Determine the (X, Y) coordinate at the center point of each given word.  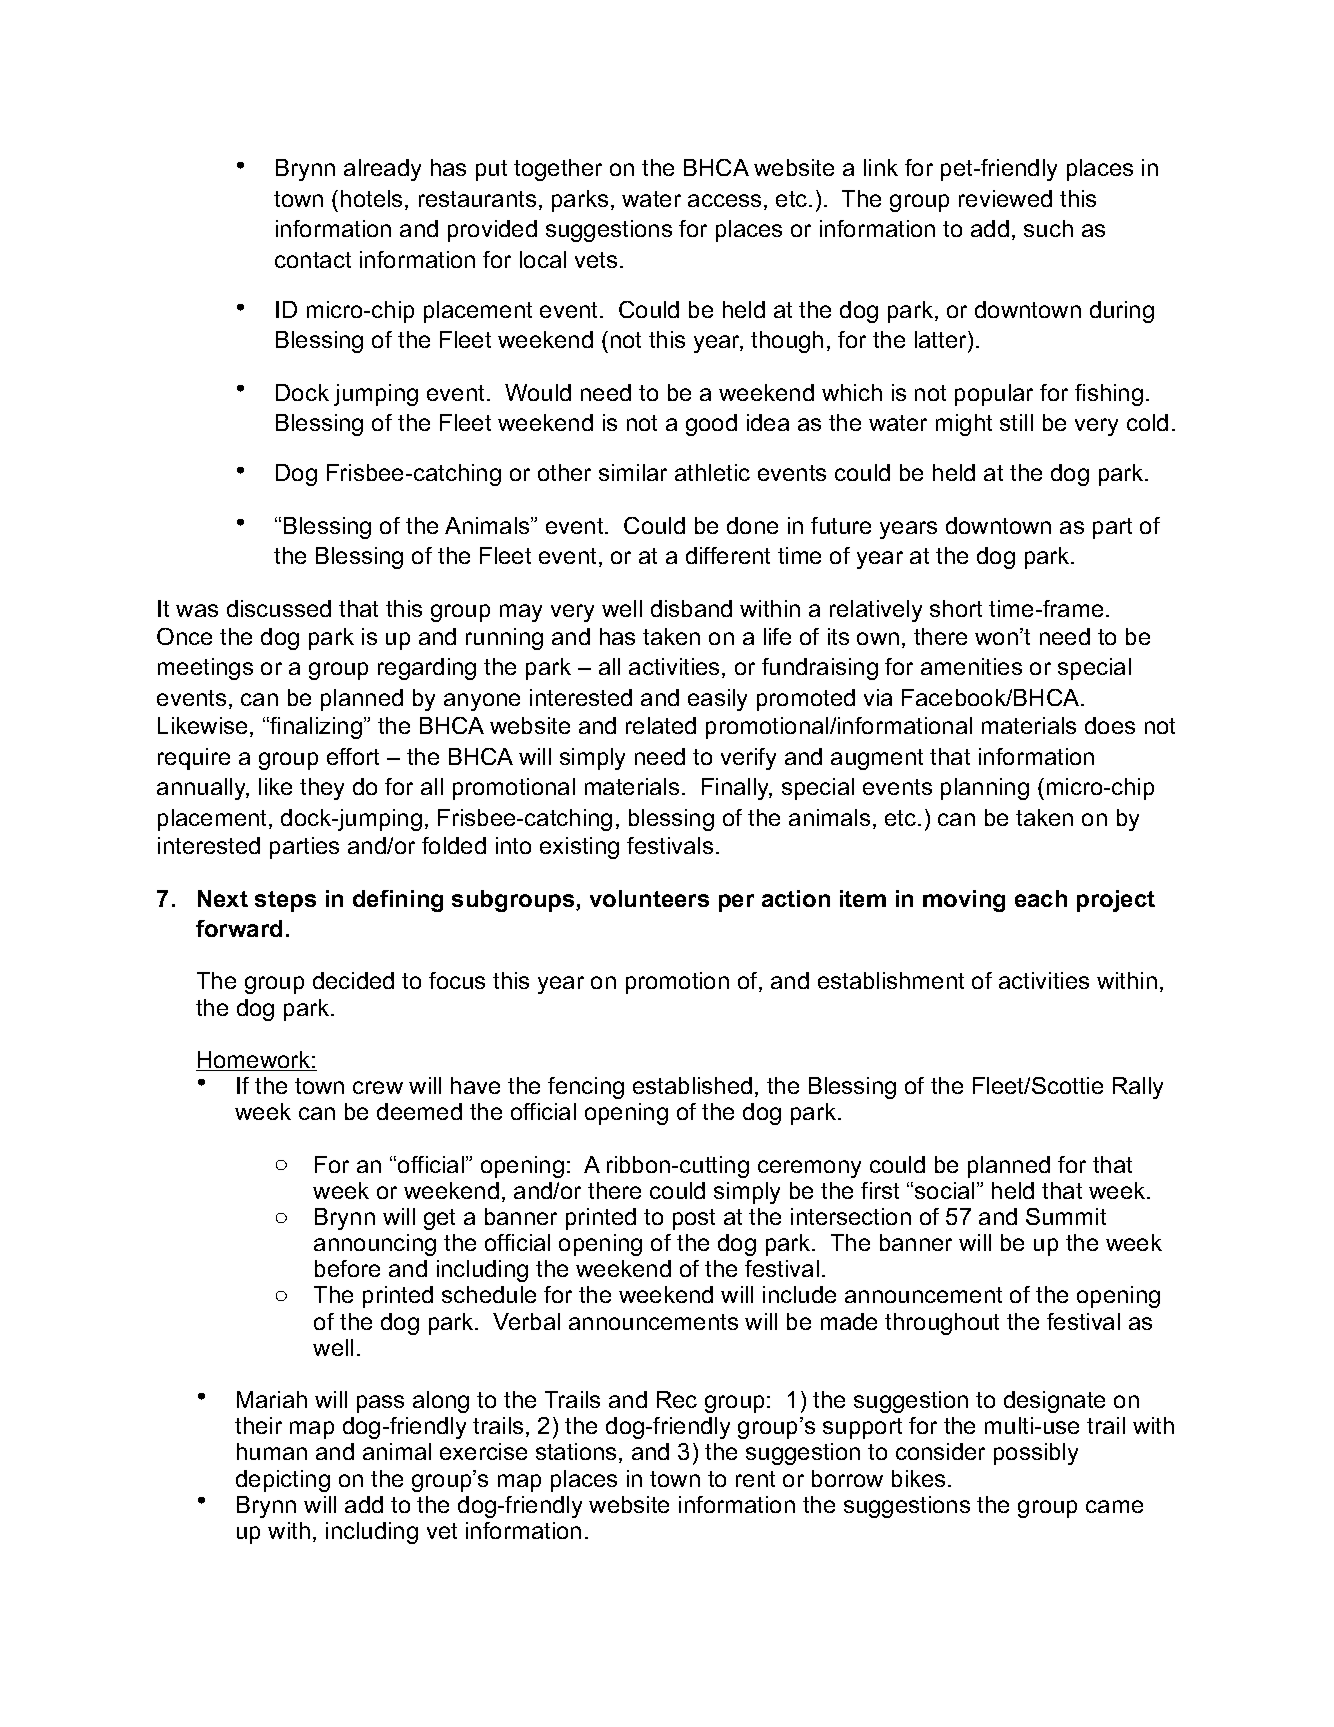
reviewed (1005, 198)
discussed (279, 608)
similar (633, 472)
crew (378, 1087)
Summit (1066, 1216)
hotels (371, 198)
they (322, 789)
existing (579, 848)
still (1016, 422)
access (724, 200)
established (692, 1085)
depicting (283, 1481)
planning (985, 789)
